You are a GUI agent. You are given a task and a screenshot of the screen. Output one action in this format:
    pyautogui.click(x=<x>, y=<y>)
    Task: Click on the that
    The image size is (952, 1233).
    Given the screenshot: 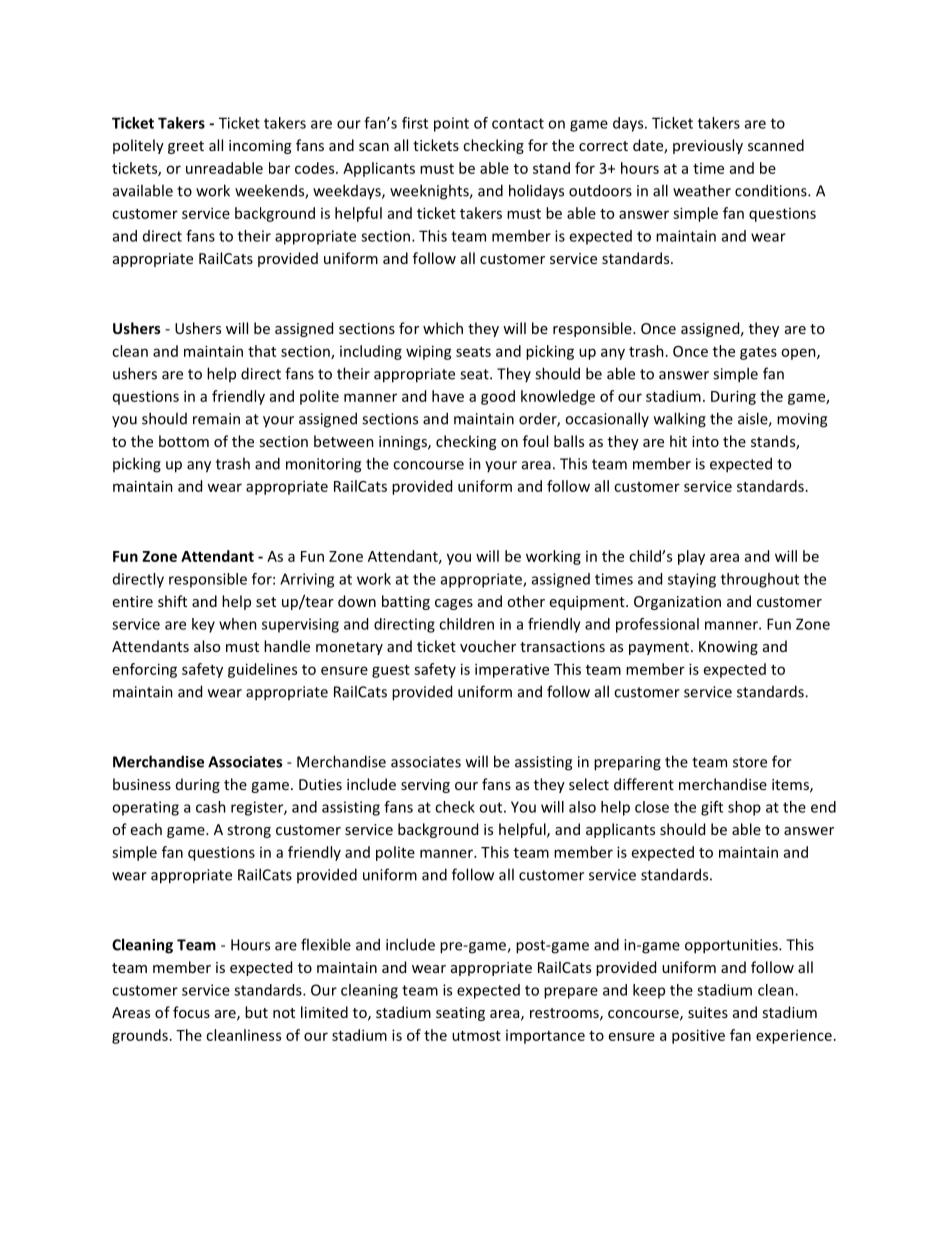 What is the action you would take?
    pyautogui.click(x=262, y=351)
